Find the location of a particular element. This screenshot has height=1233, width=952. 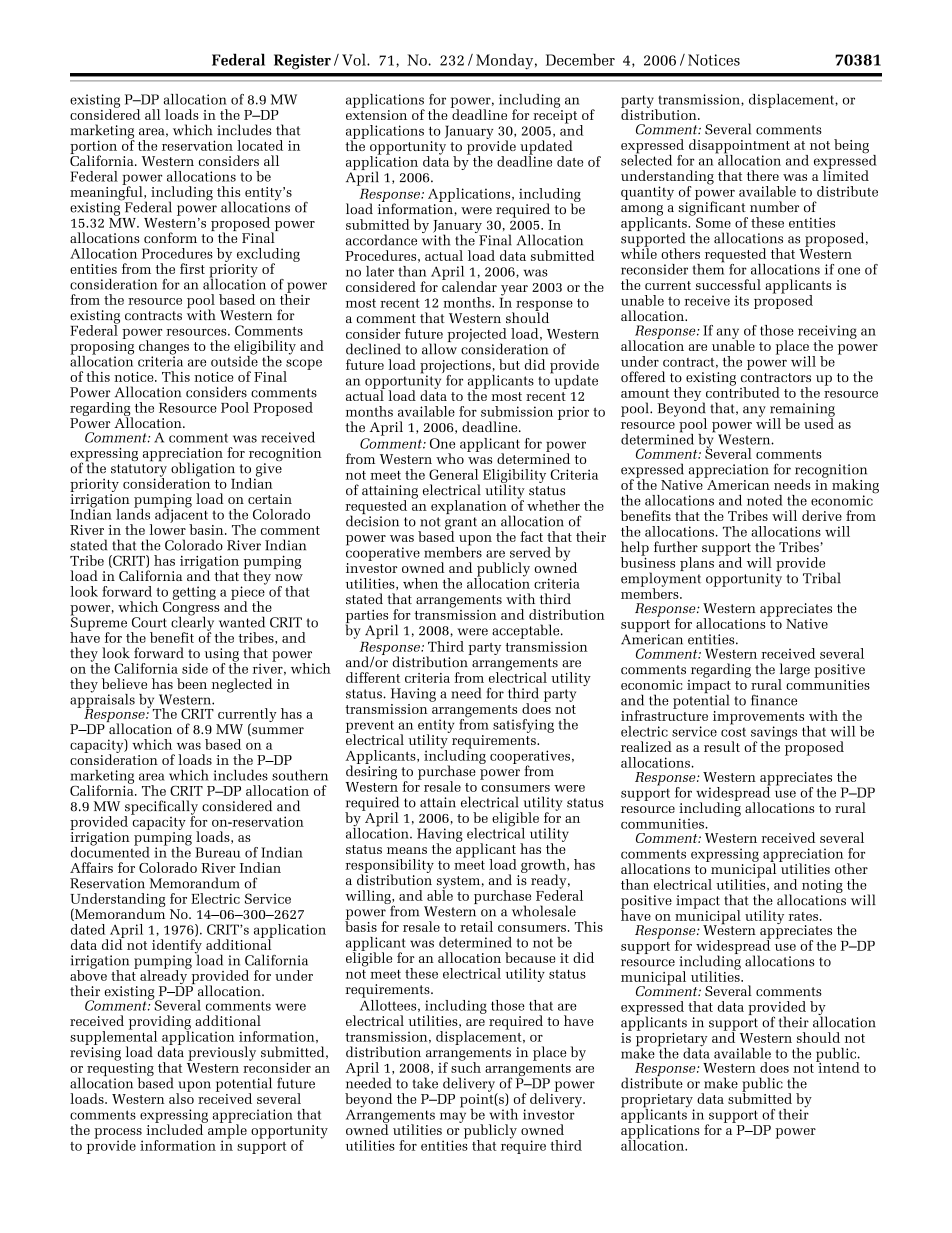

satisfying is located at coordinates (523, 726).
